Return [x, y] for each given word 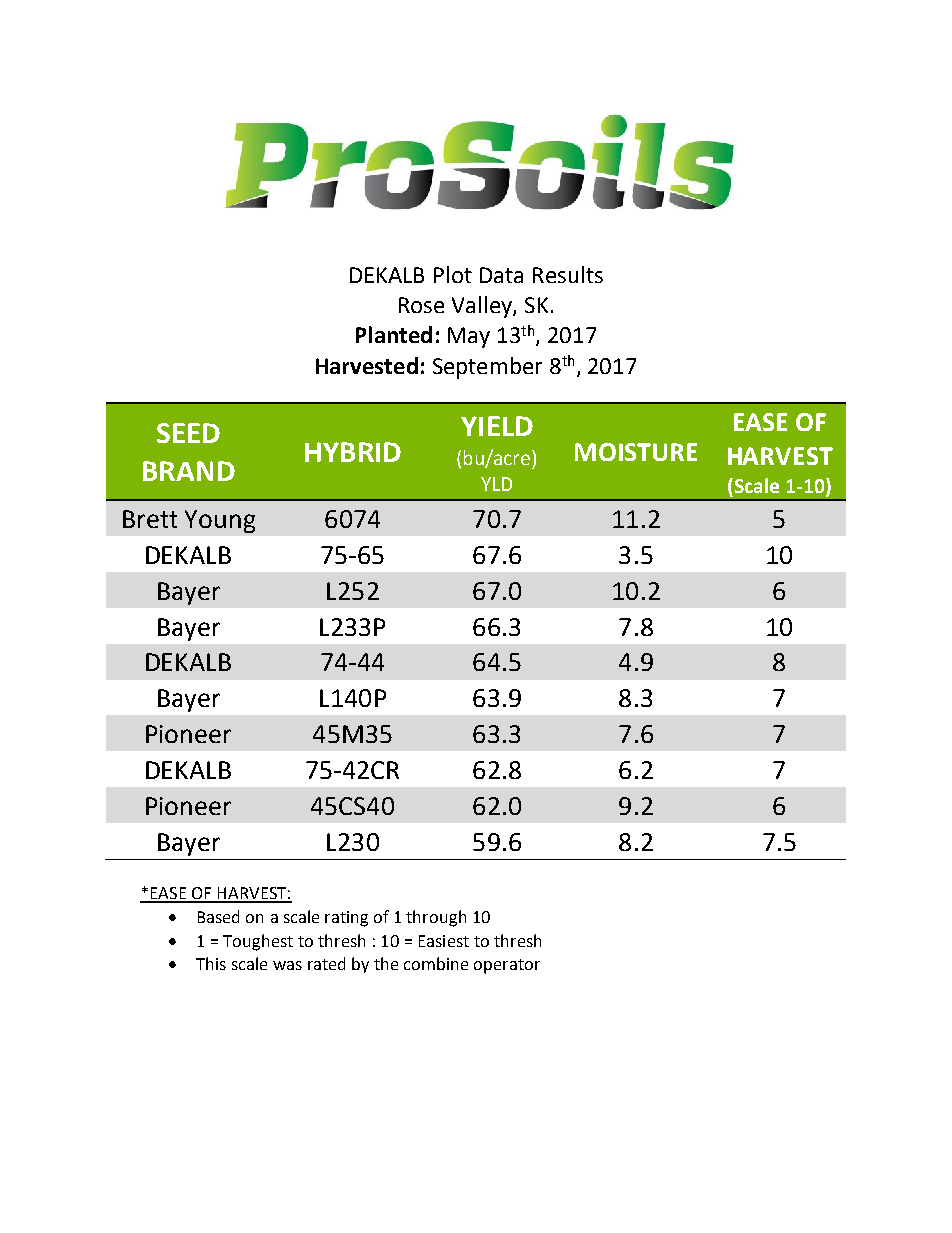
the [386, 963]
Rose [421, 305]
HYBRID [353, 452]
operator [507, 966]
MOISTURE [636, 452]
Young [220, 521]
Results [568, 274]
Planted [394, 334]
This [211, 963]
